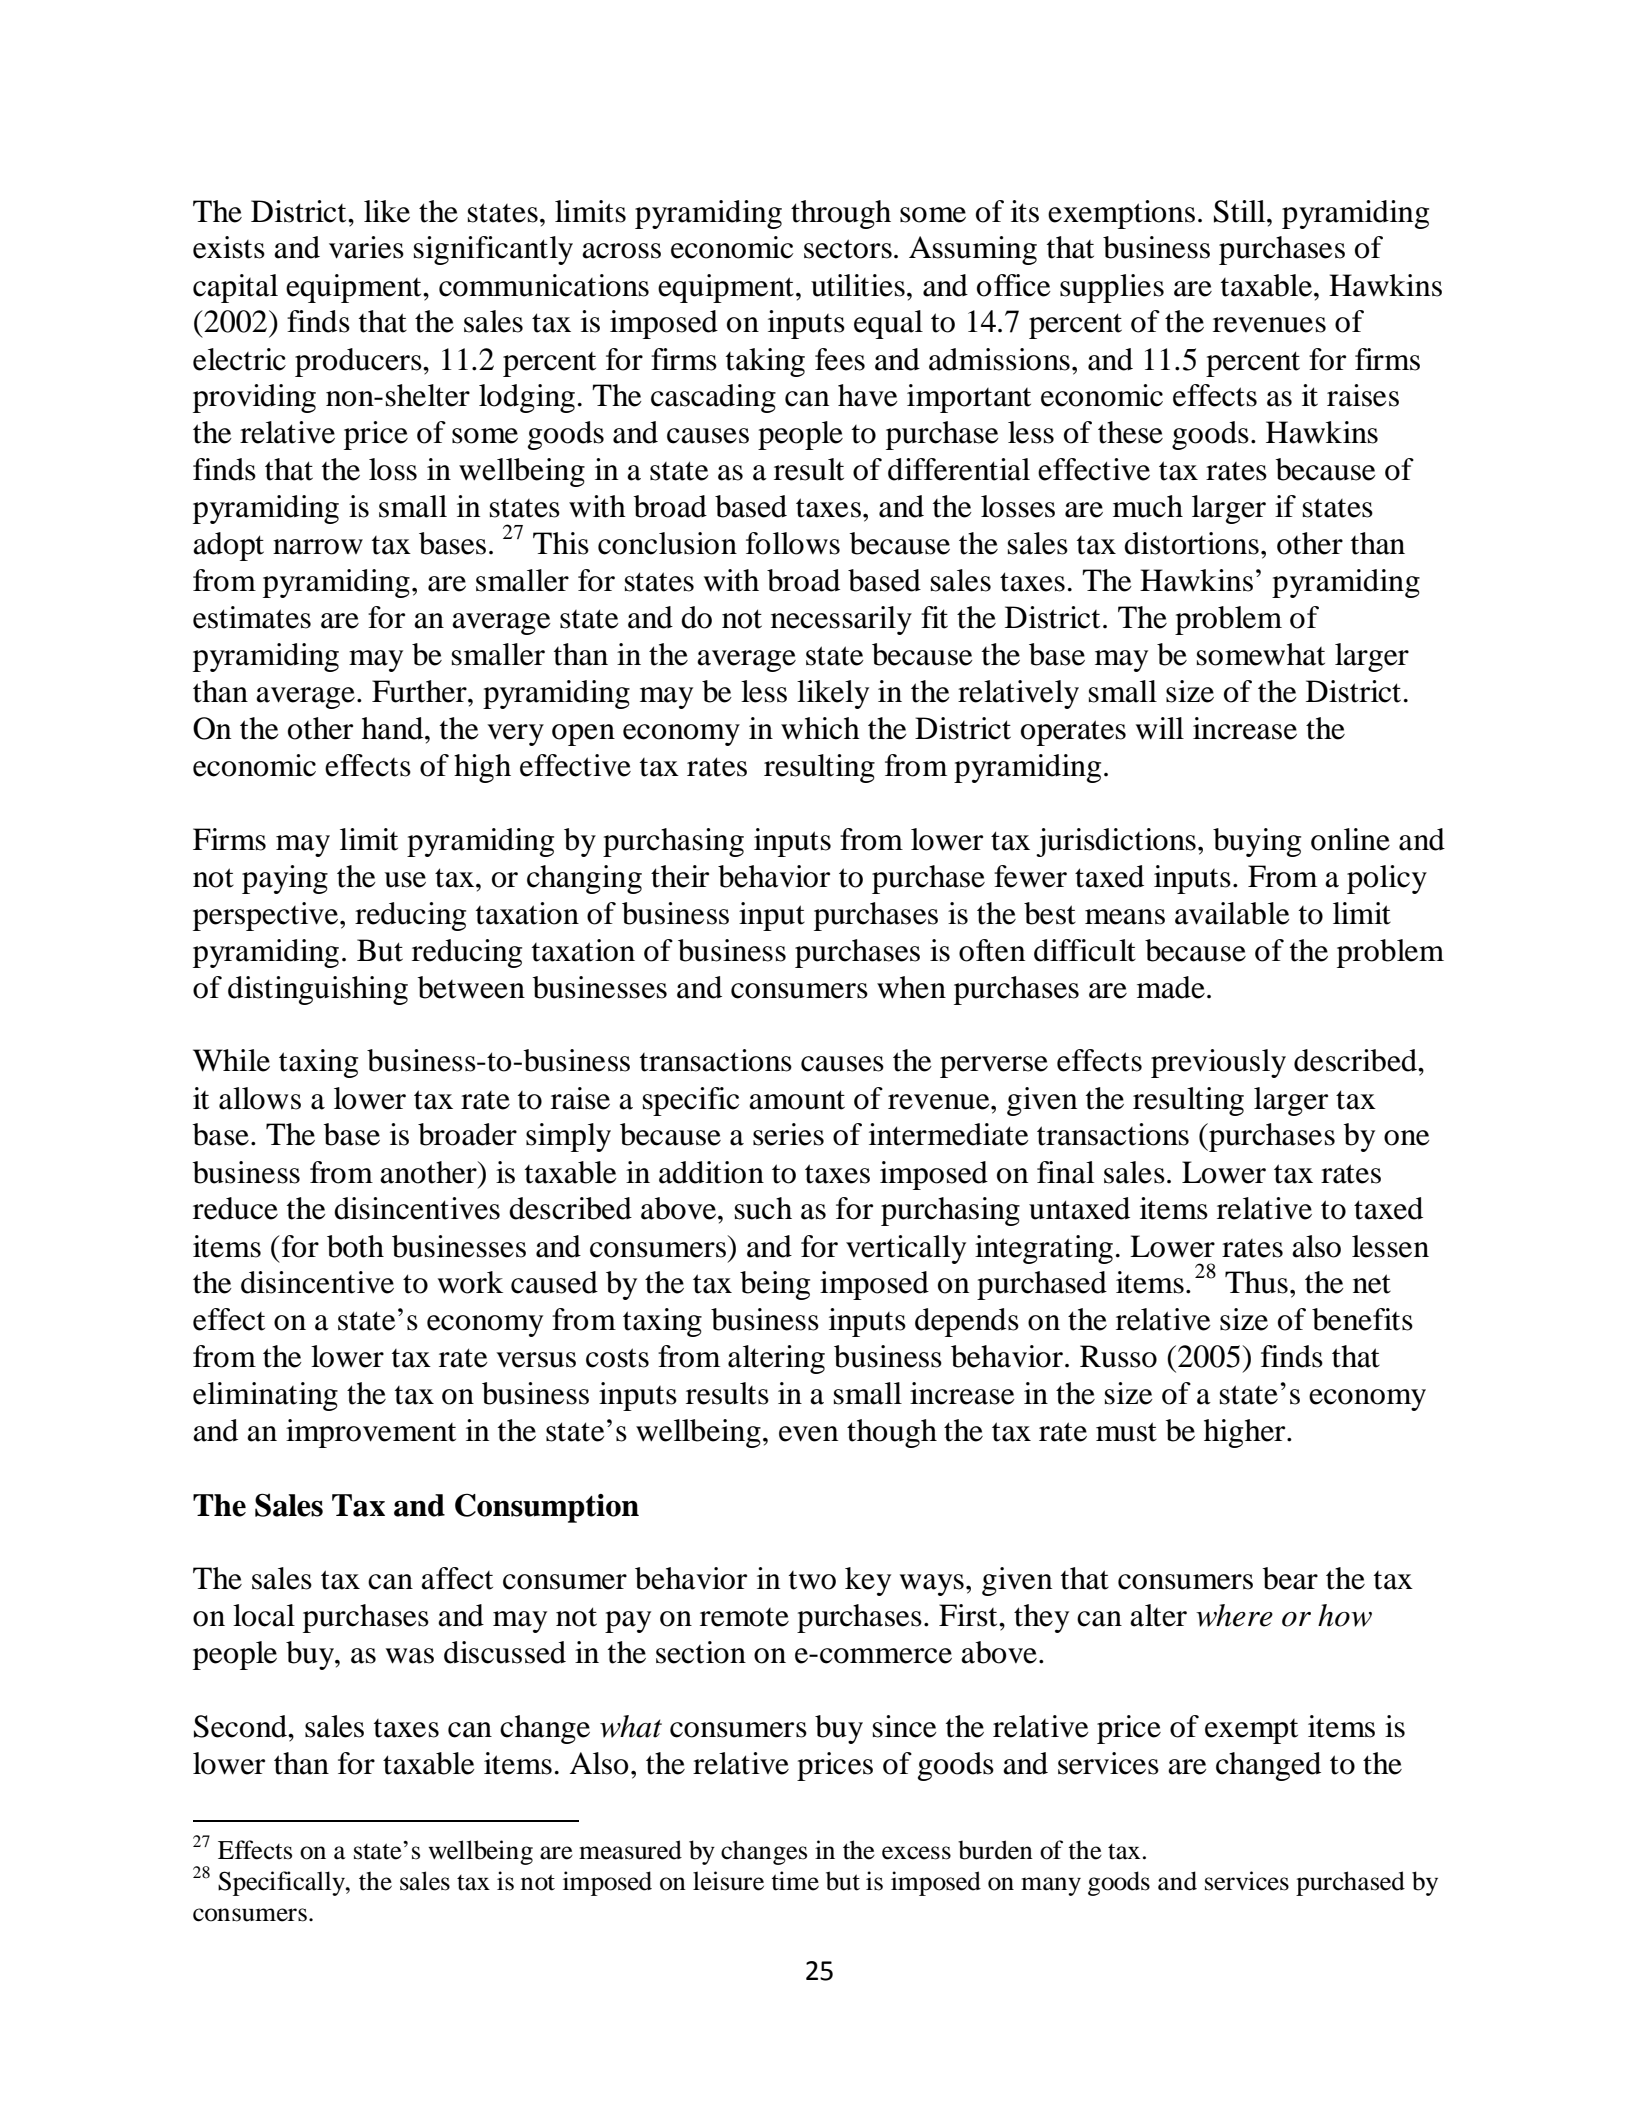  What do you see at coordinates (848, 249) in the document?
I see `sectors` at bounding box center [848, 249].
